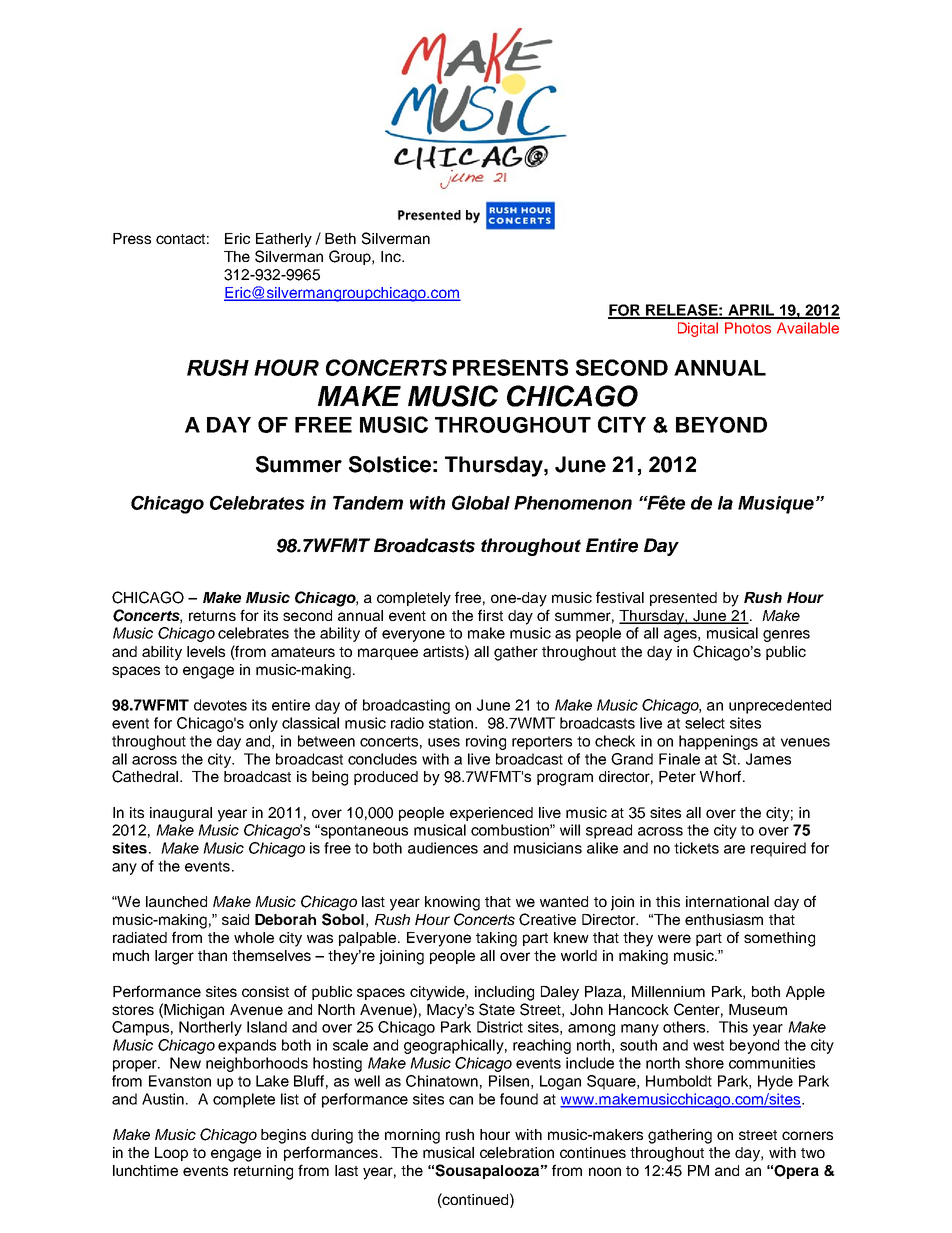  What do you see at coordinates (171, 1154) in the screenshot?
I see `Loop` at bounding box center [171, 1154].
